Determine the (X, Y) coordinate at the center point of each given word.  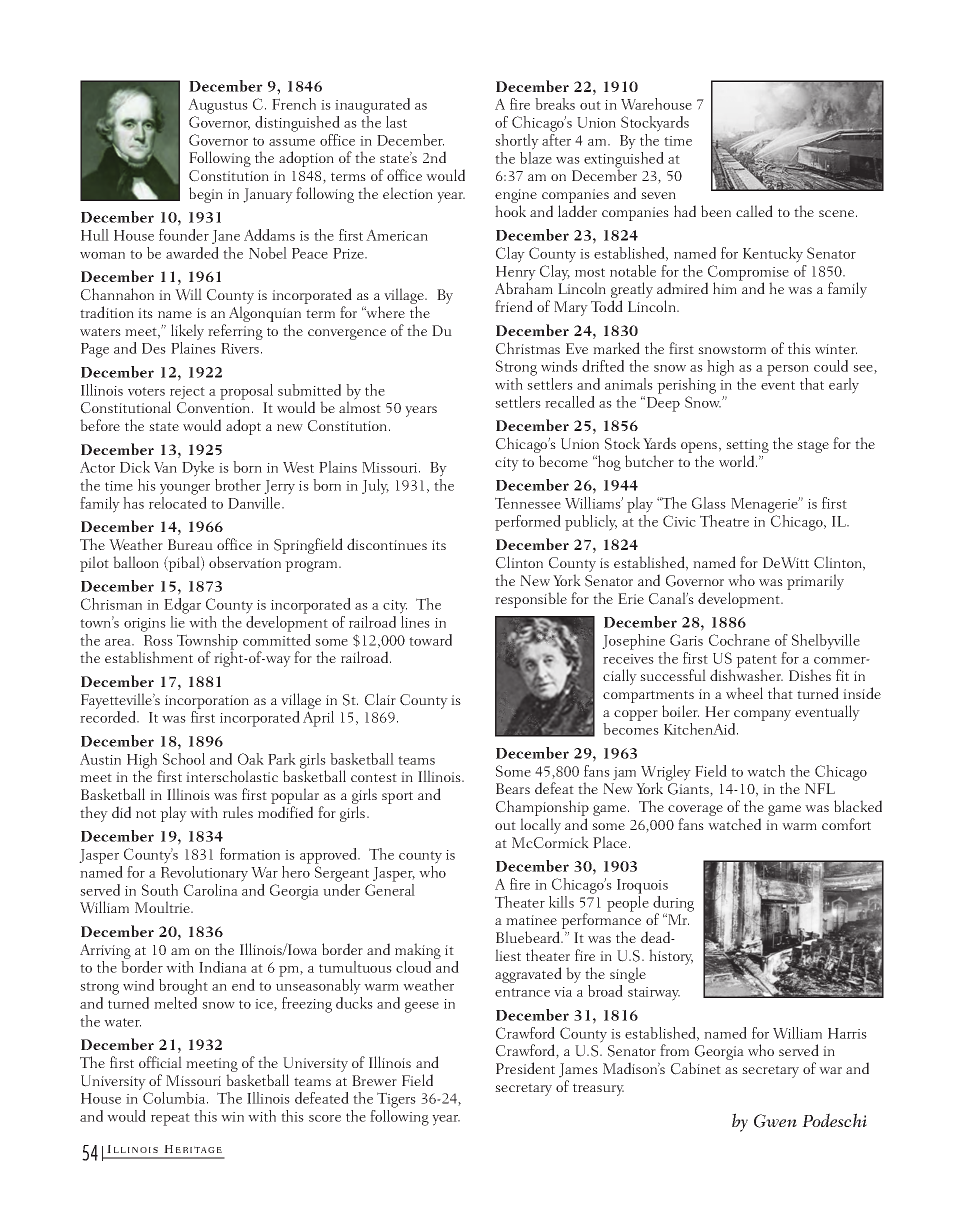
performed (528, 523)
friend (514, 306)
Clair (380, 699)
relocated (178, 503)
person (788, 370)
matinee (531, 920)
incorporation (207, 702)
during (673, 905)
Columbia (175, 1098)
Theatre (724, 521)
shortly (517, 142)
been (716, 211)
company (762, 715)
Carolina (211, 890)
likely (187, 332)
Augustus (218, 106)
